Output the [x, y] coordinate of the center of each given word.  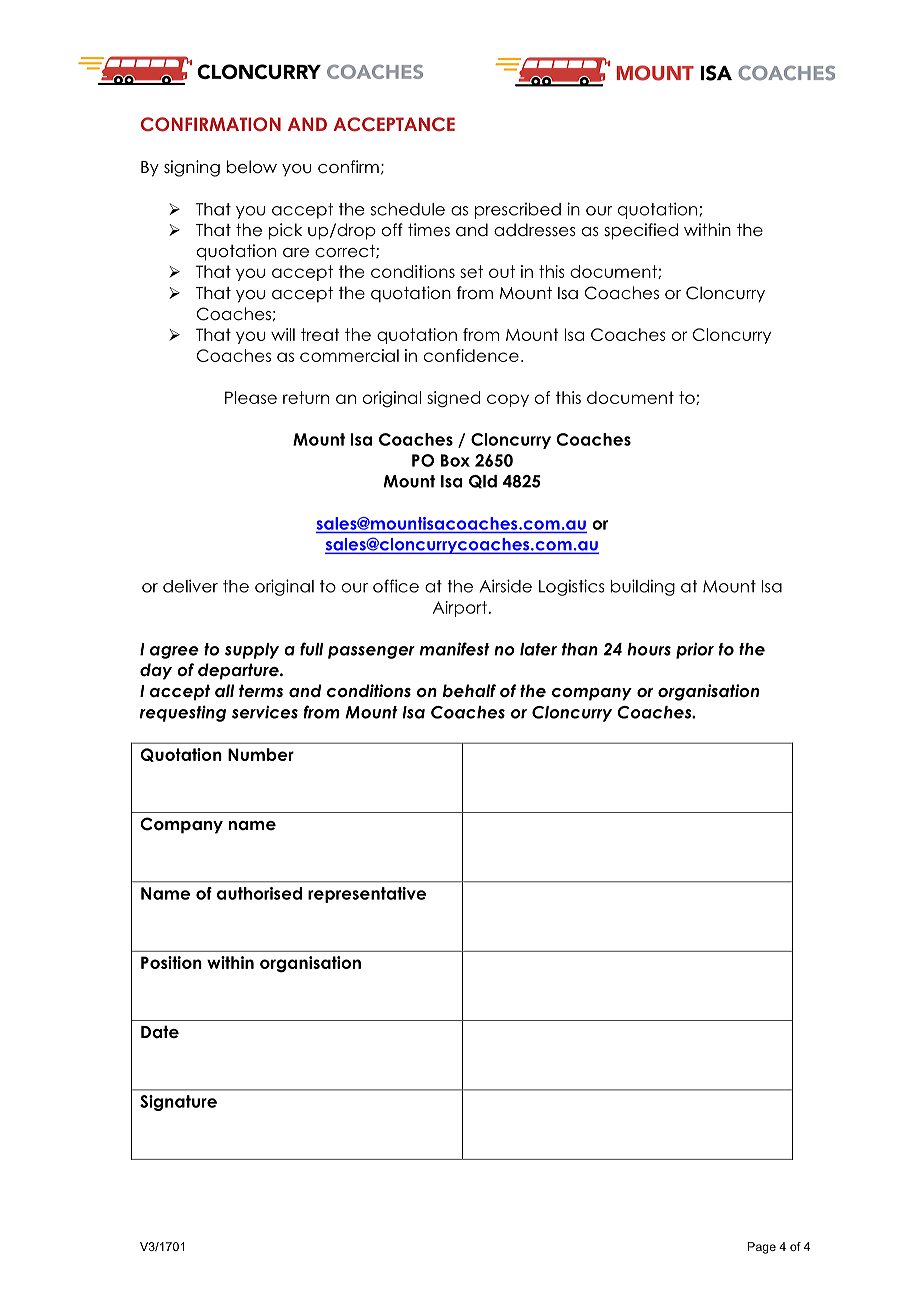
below [252, 167]
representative [367, 895]
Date [160, 1032]
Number [261, 754]
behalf [469, 691]
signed [453, 399]
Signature [178, 1103]
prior [695, 650]
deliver [190, 586]
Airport [460, 609]
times [429, 230]
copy [508, 400]
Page [762, 1248]
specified [641, 231]
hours [649, 649]
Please [251, 397]
